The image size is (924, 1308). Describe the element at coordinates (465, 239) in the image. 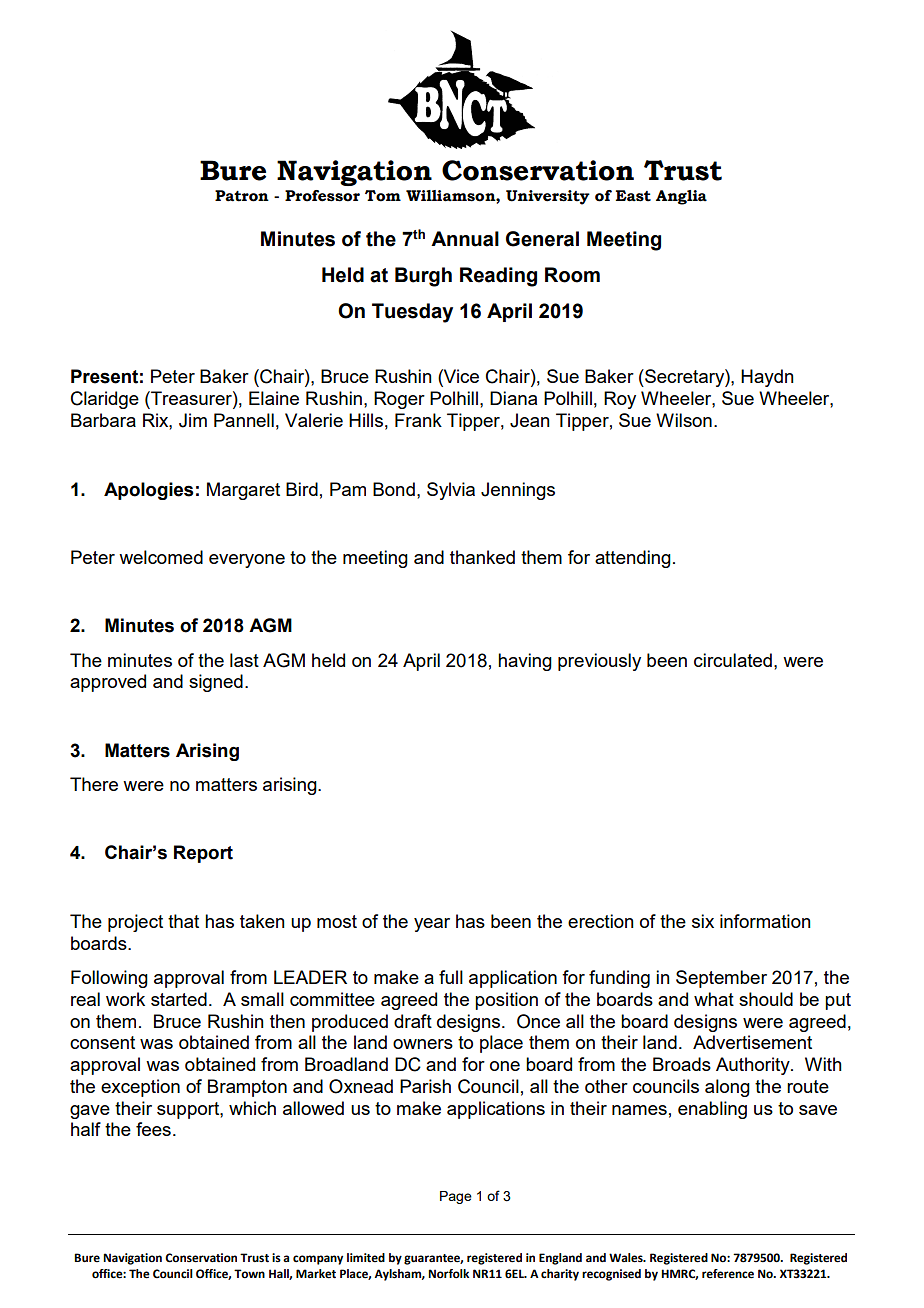

I see `Annual` at that location.
